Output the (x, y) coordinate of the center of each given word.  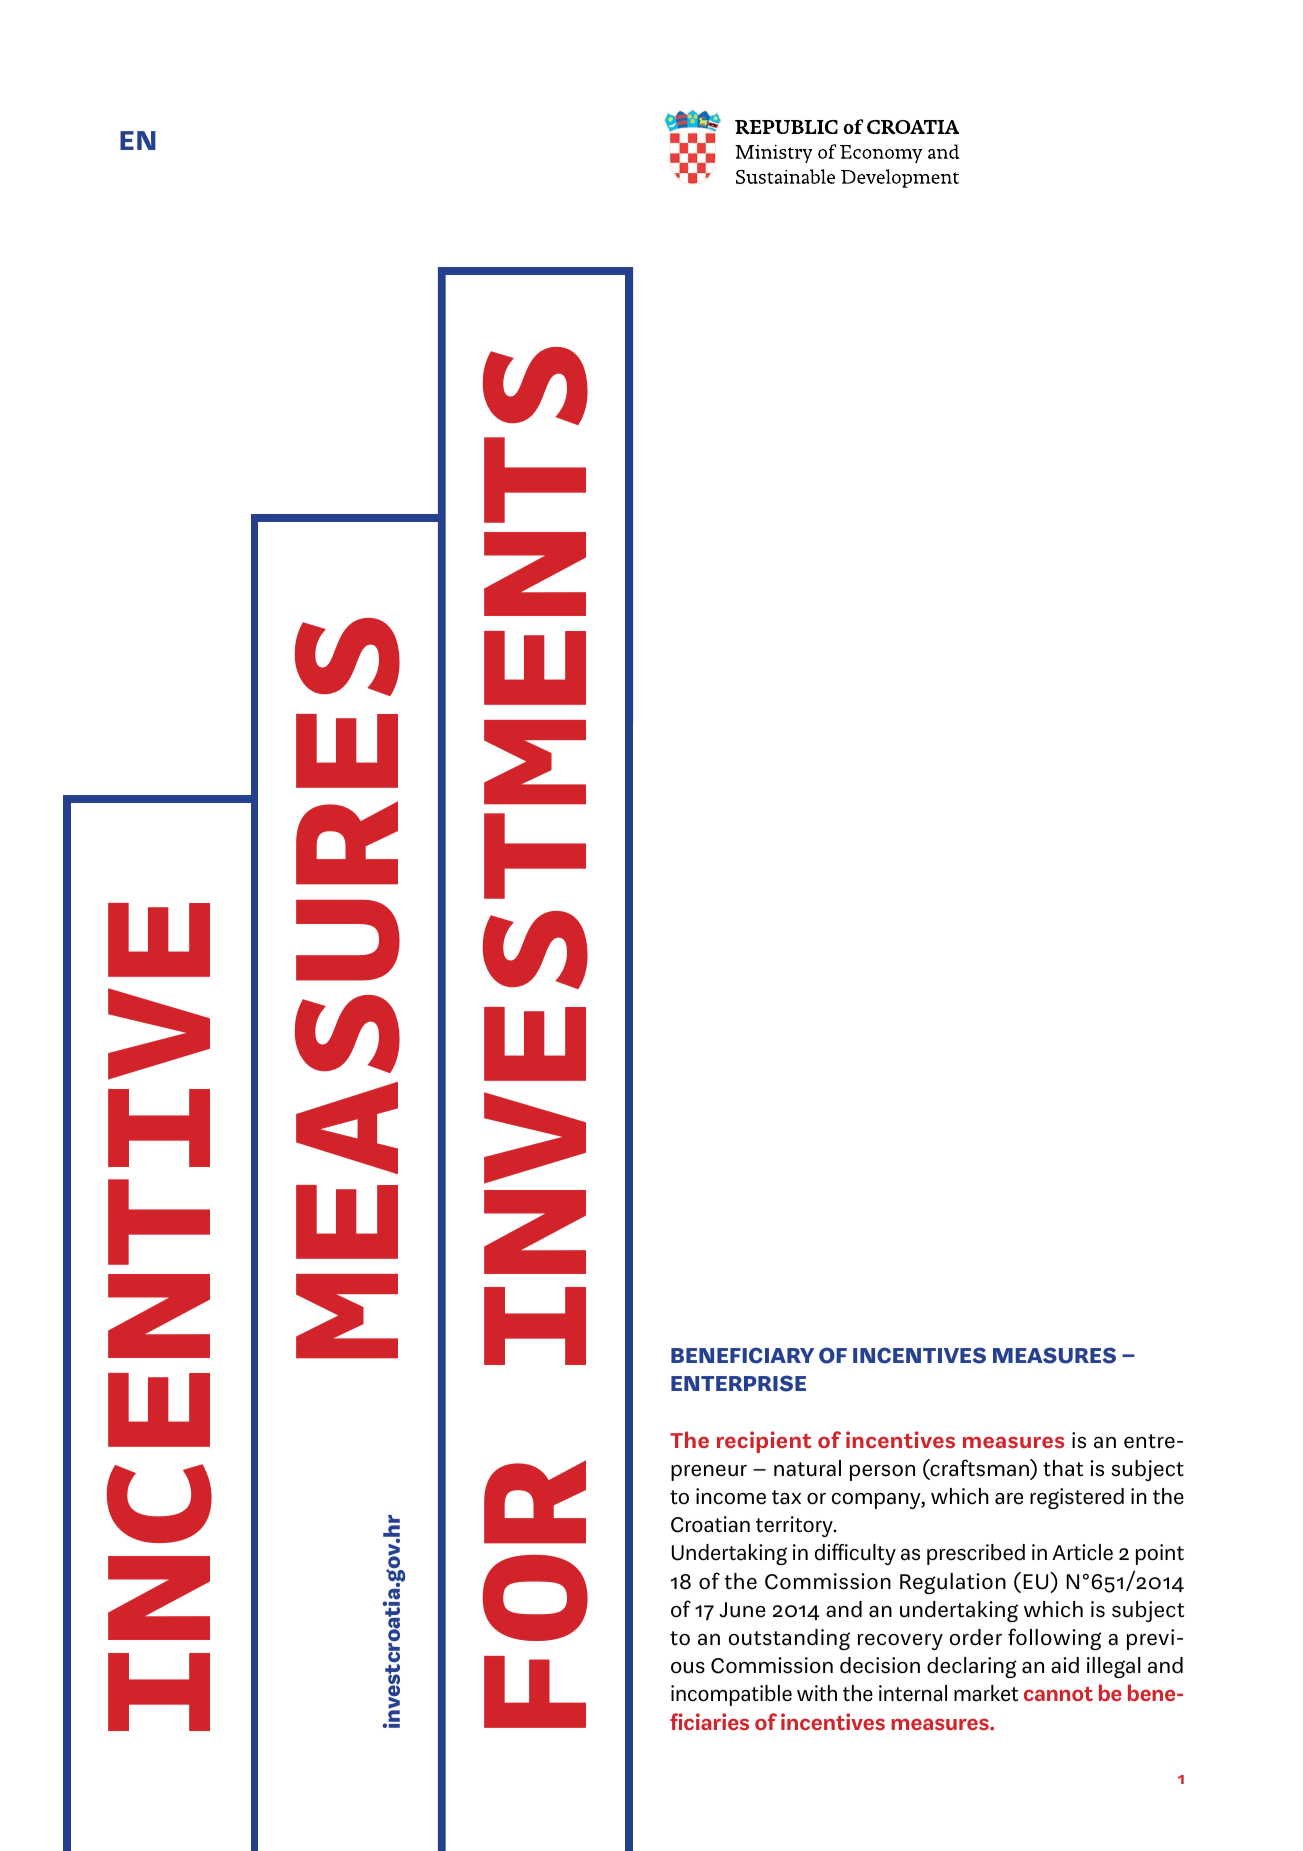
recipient (764, 1442)
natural (807, 1468)
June (742, 1610)
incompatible (731, 1695)
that (1063, 1468)
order (975, 1637)
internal (913, 1693)
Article (1082, 1552)
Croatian (710, 1524)
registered (1077, 1498)
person (882, 1473)
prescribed (976, 1554)
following (1055, 1639)
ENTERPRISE (738, 1383)
